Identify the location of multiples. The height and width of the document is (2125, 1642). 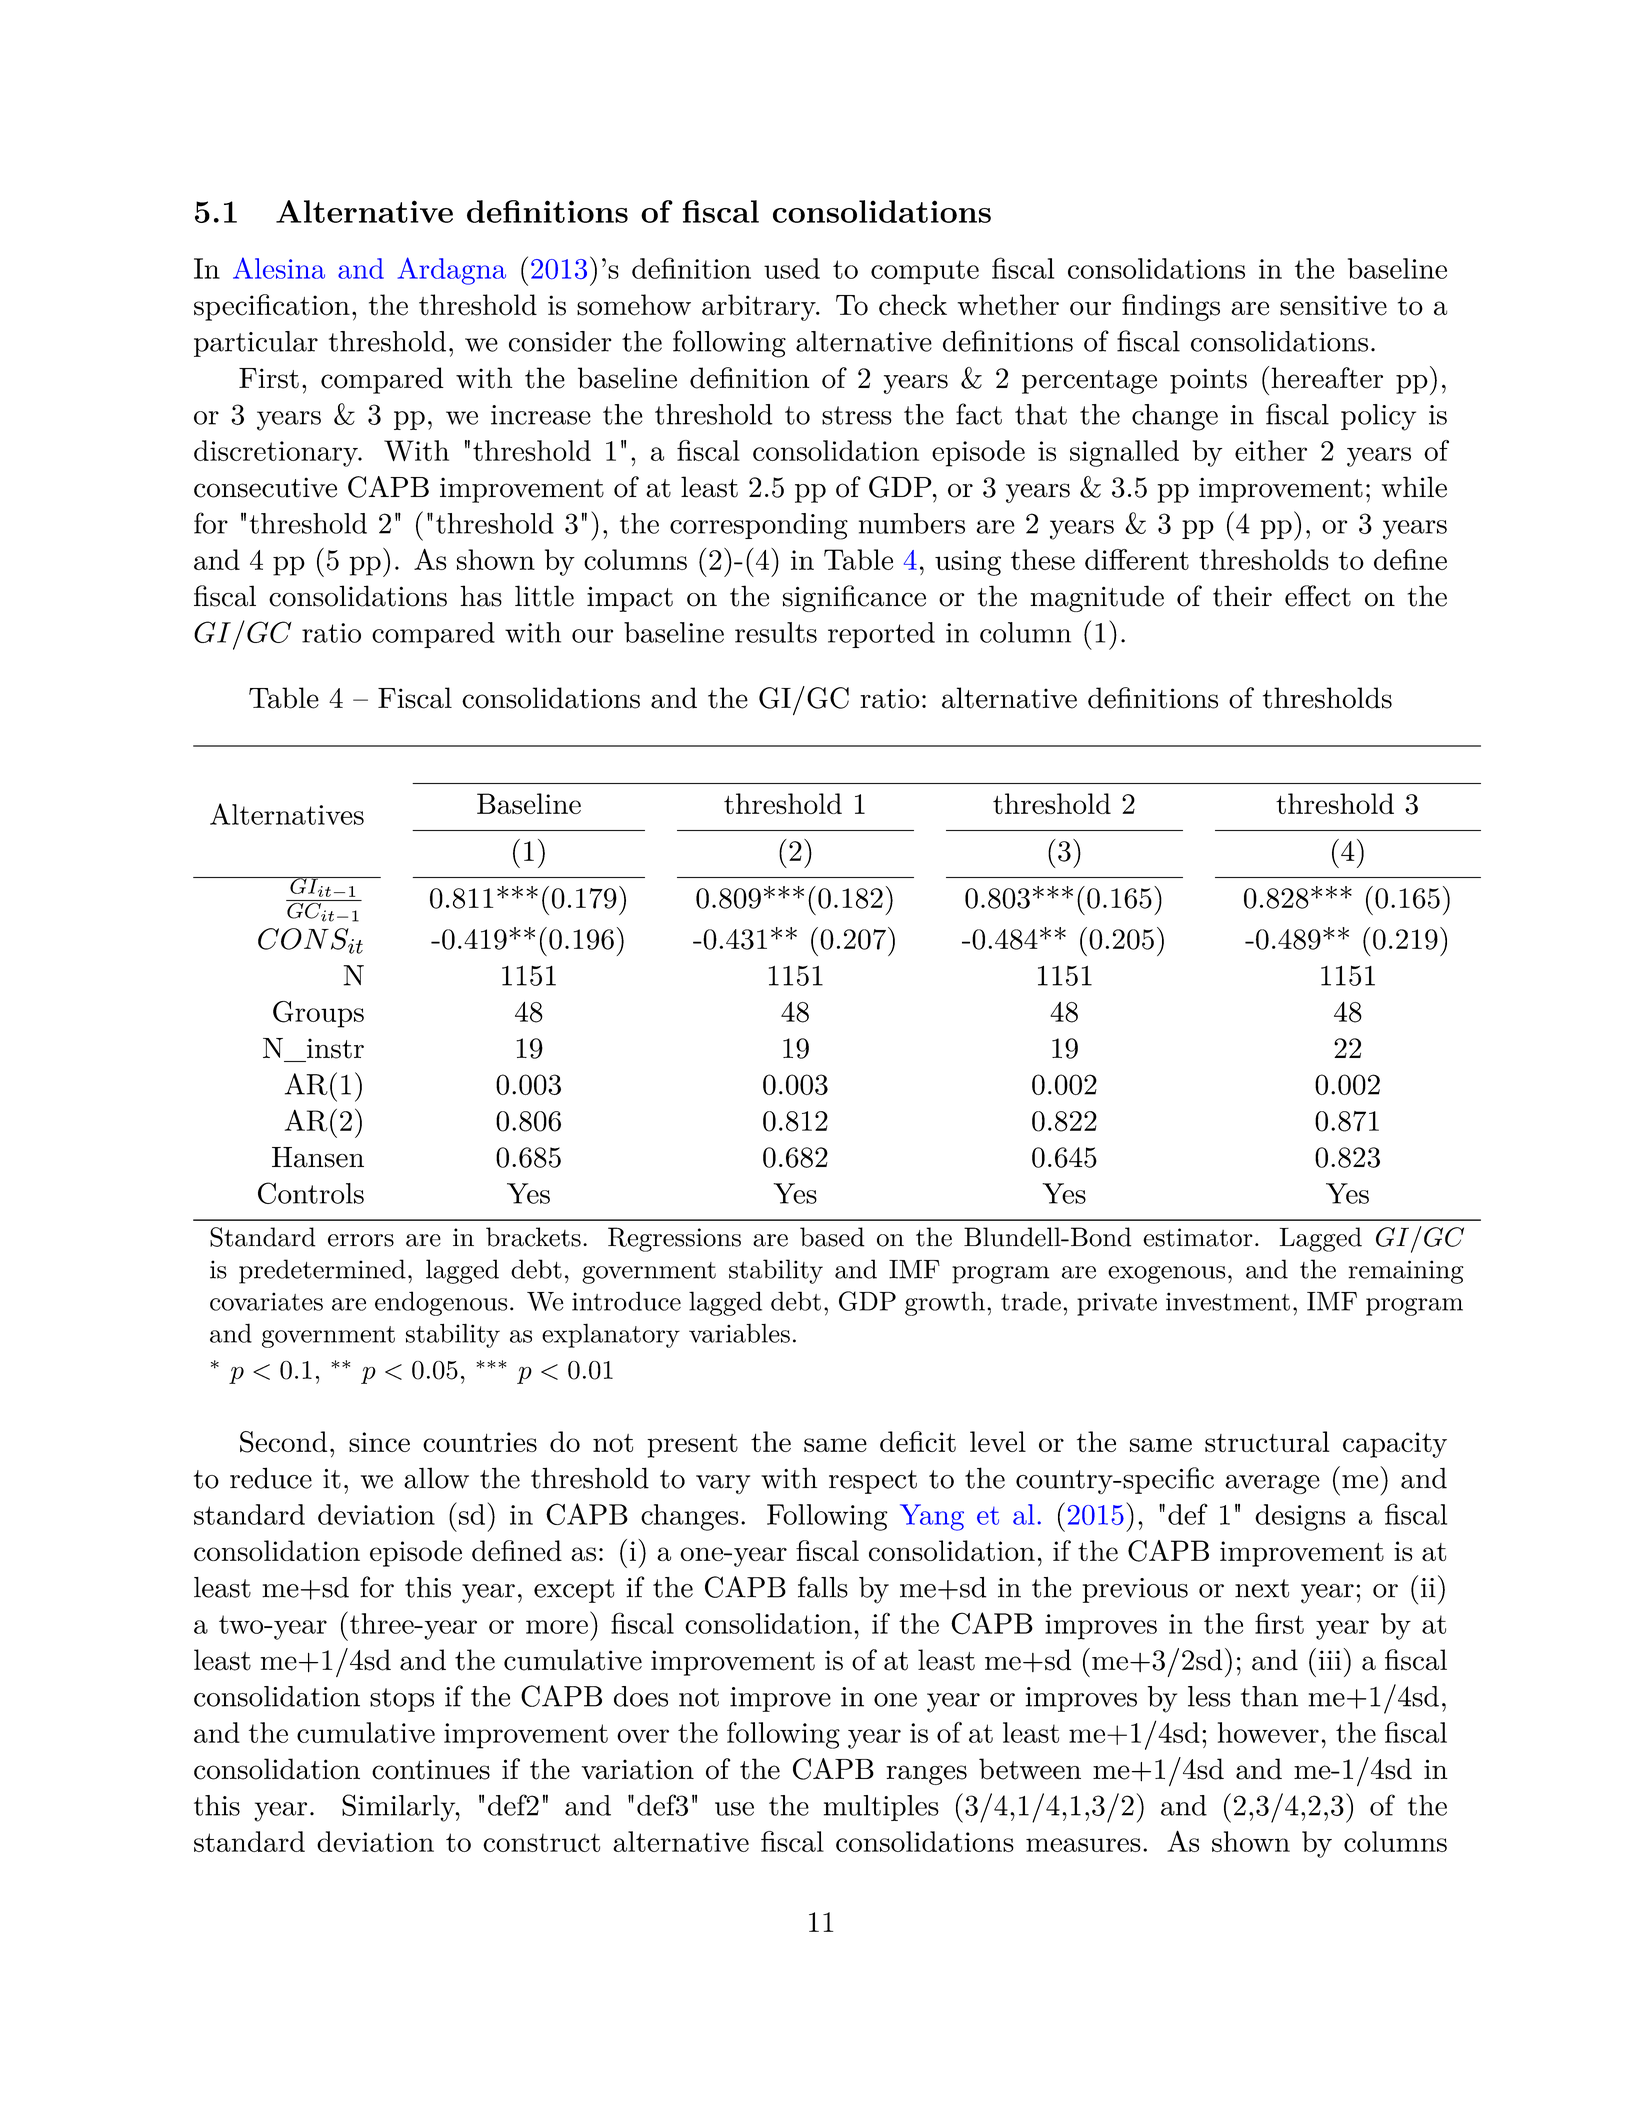
(881, 1808).
